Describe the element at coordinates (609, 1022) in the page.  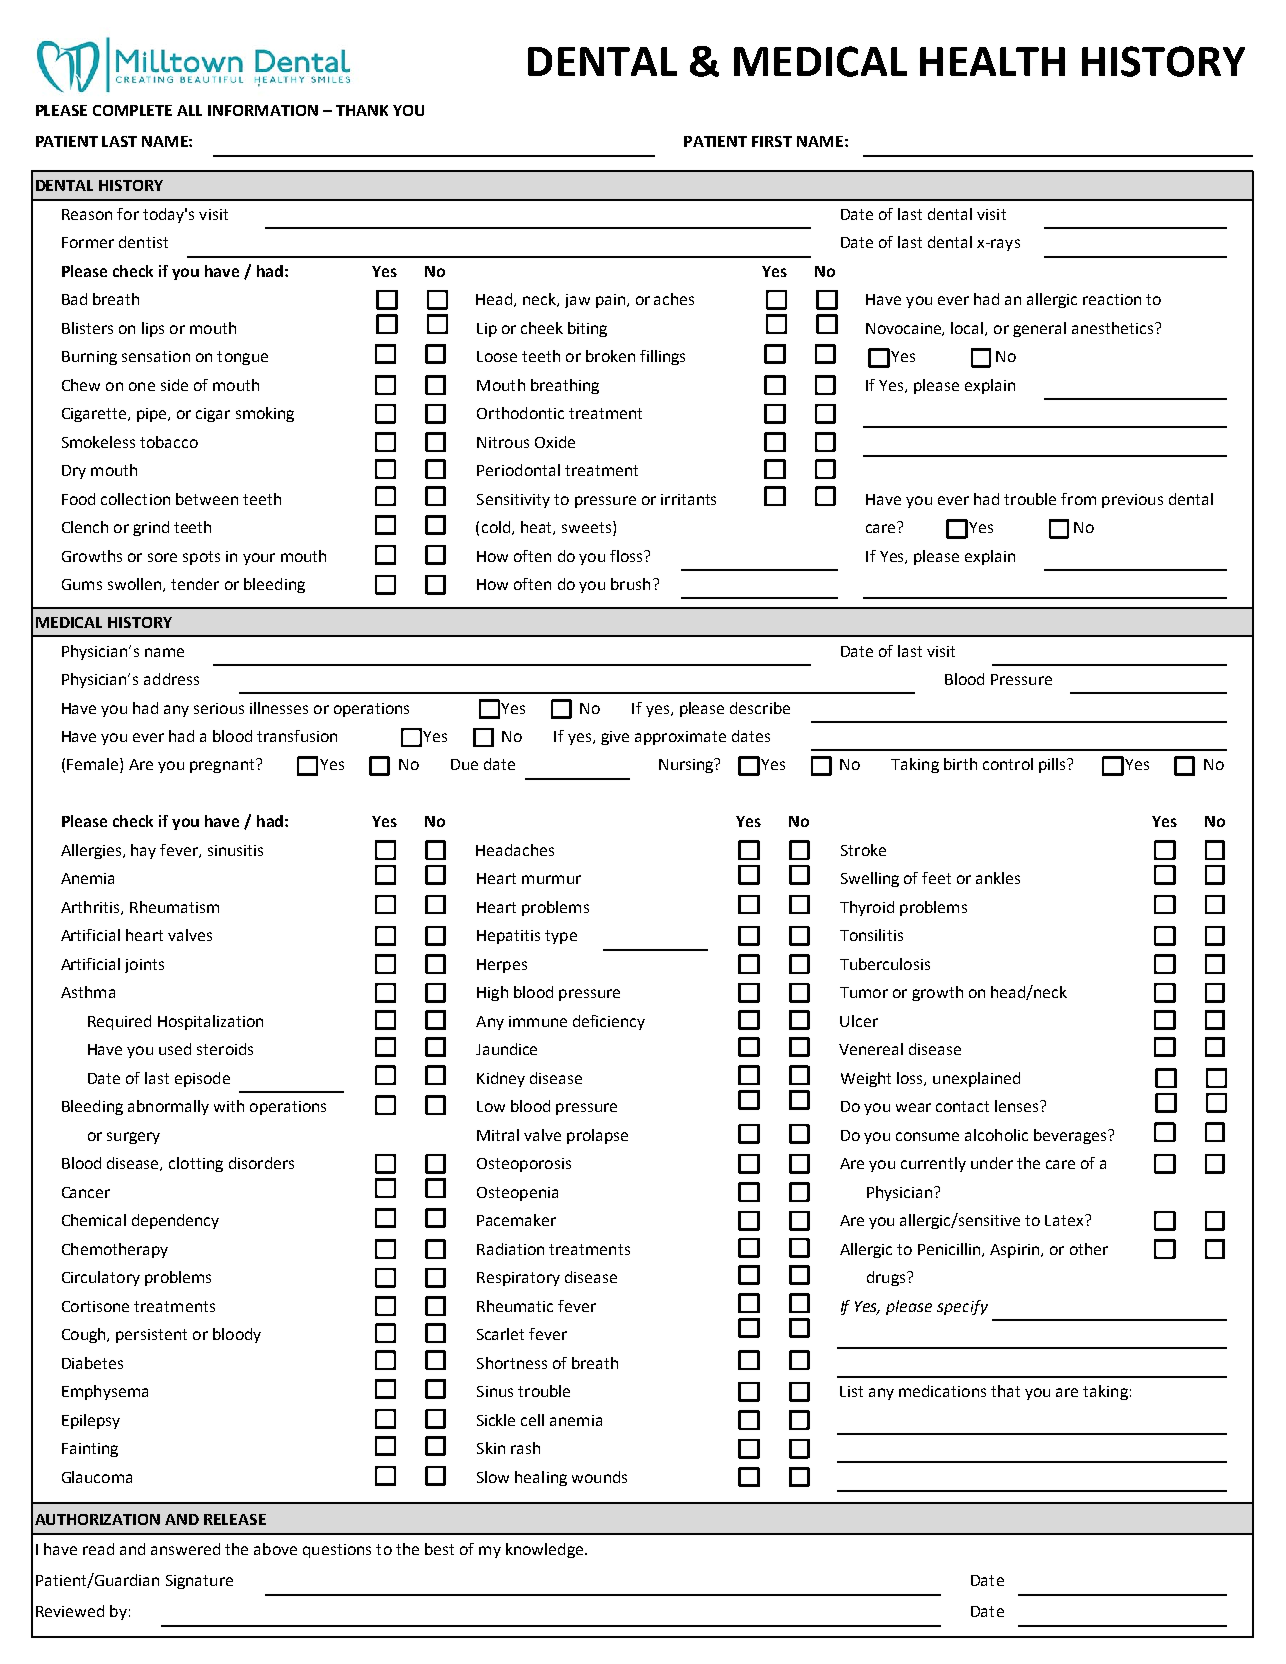
I see `deficiency` at that location.
